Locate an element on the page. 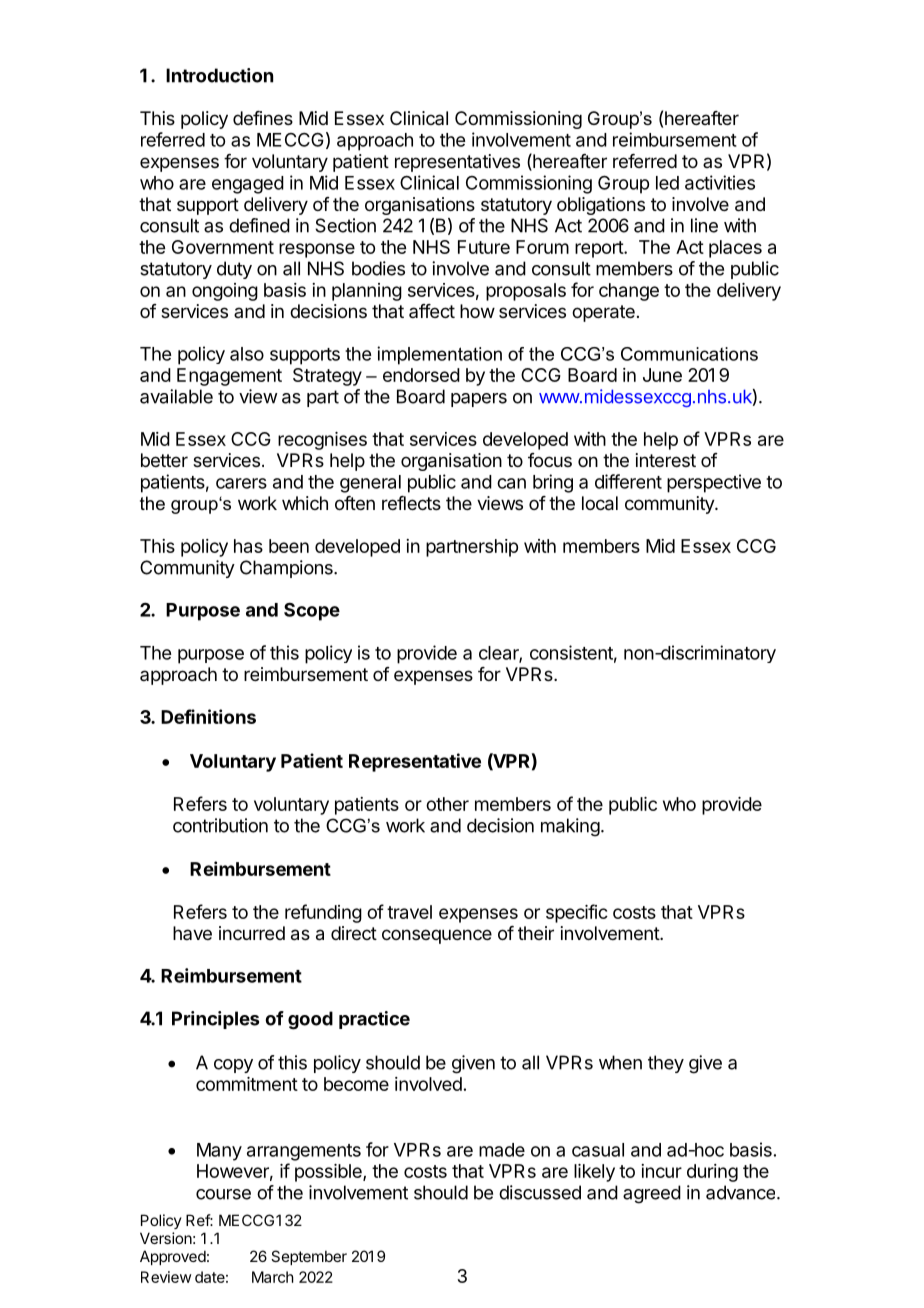 The height and width of the page is (1308, 924). course is located at coordinates (223, 1194).
